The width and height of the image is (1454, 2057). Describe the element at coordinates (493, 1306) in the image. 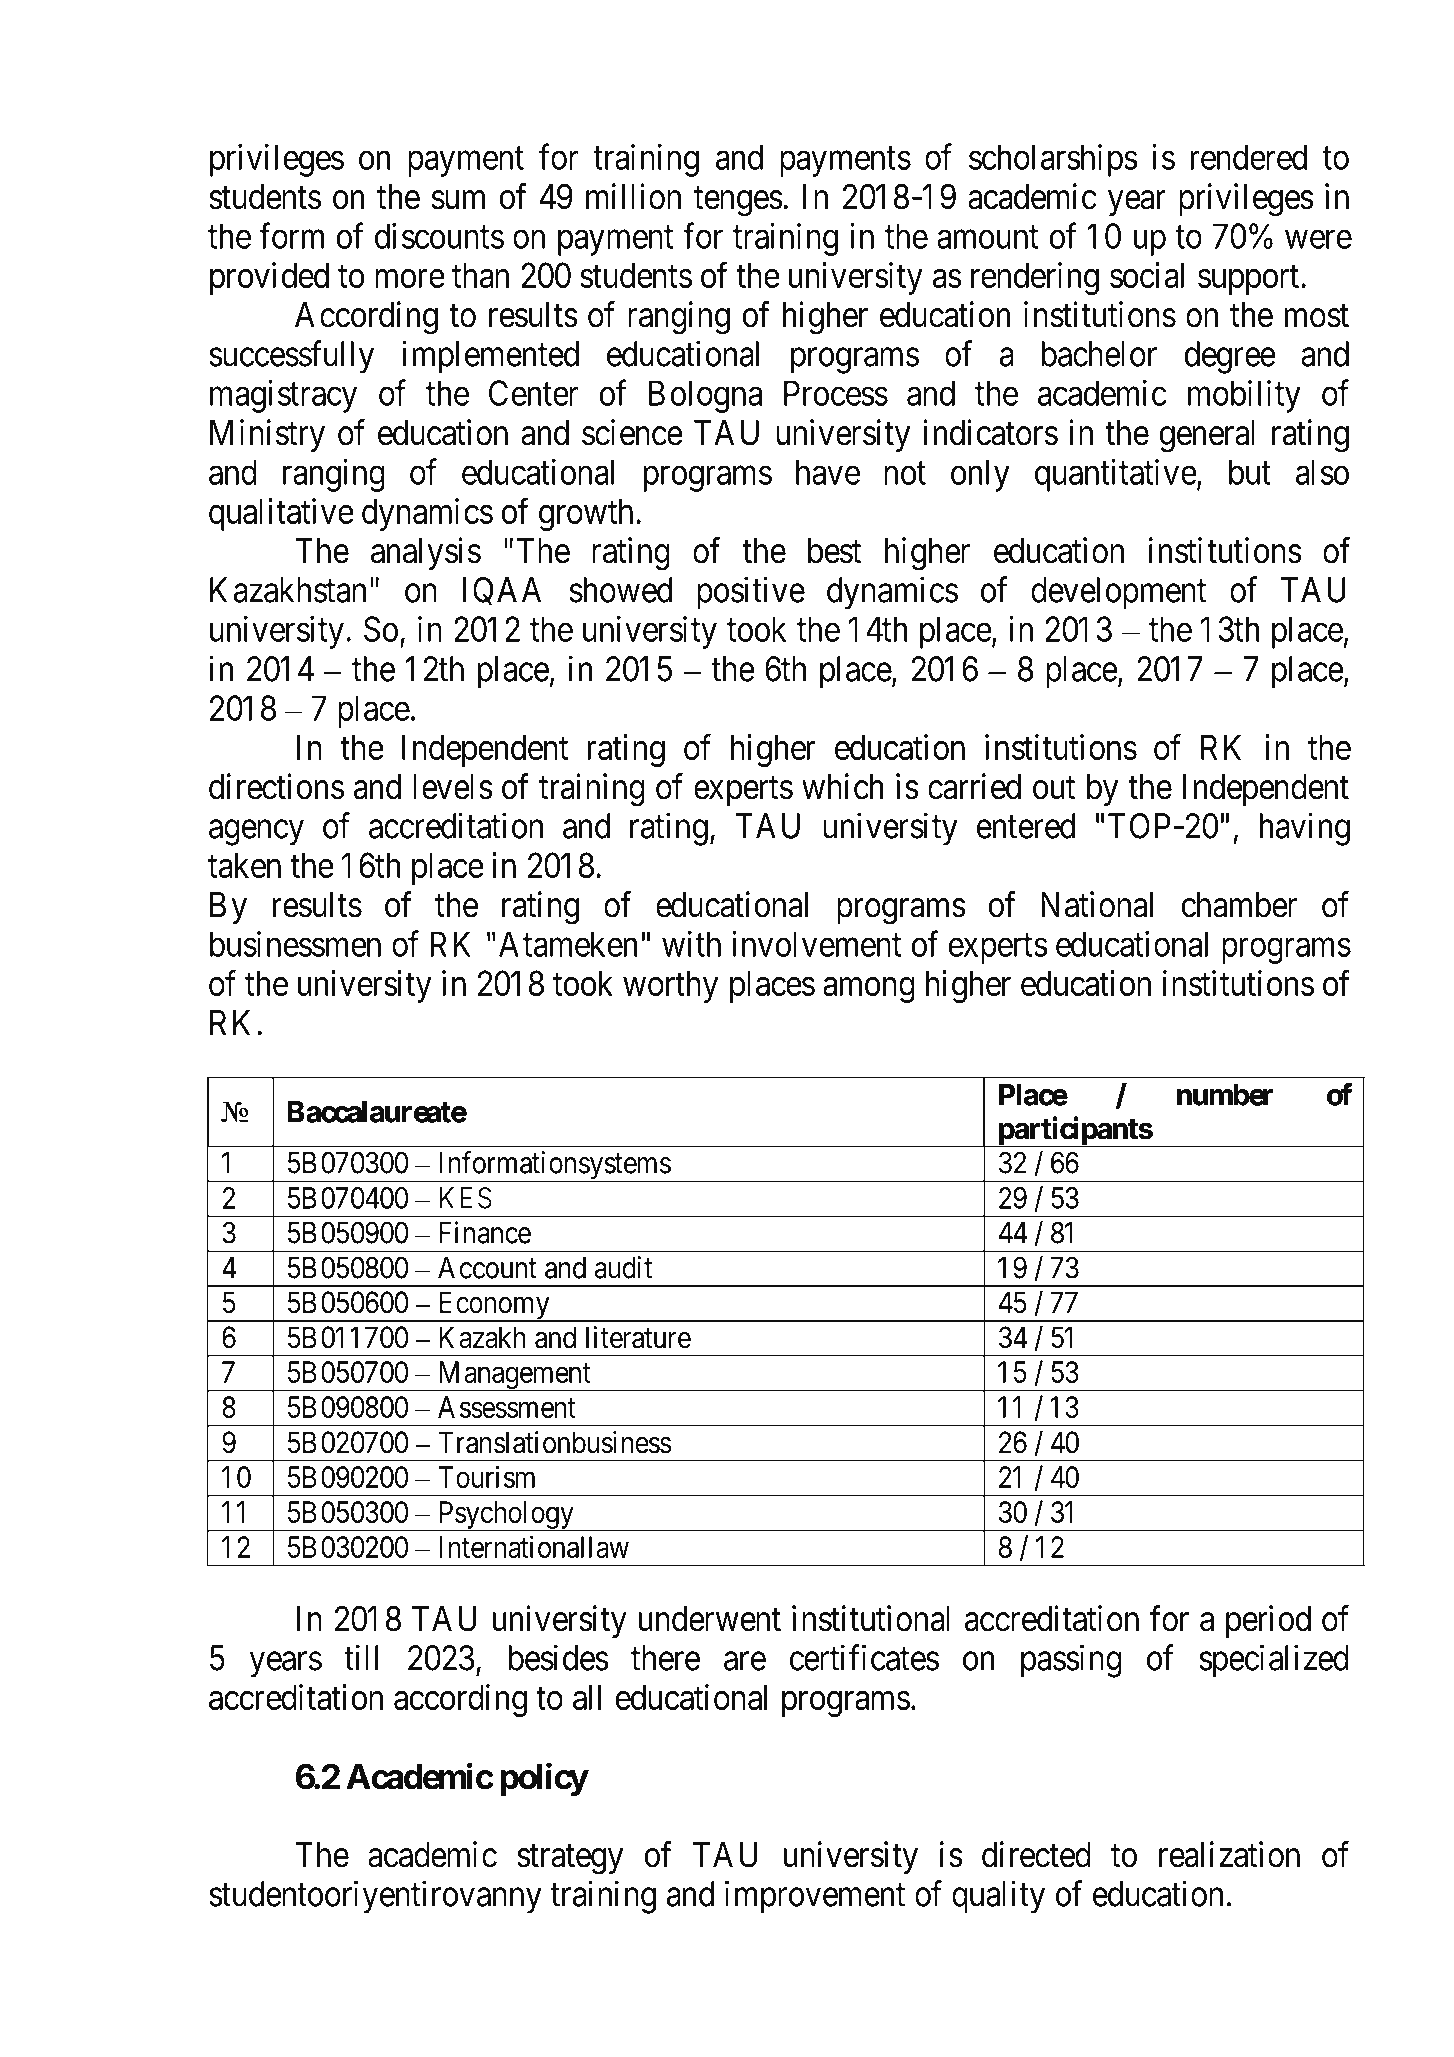

I see `Economy` at that location.
